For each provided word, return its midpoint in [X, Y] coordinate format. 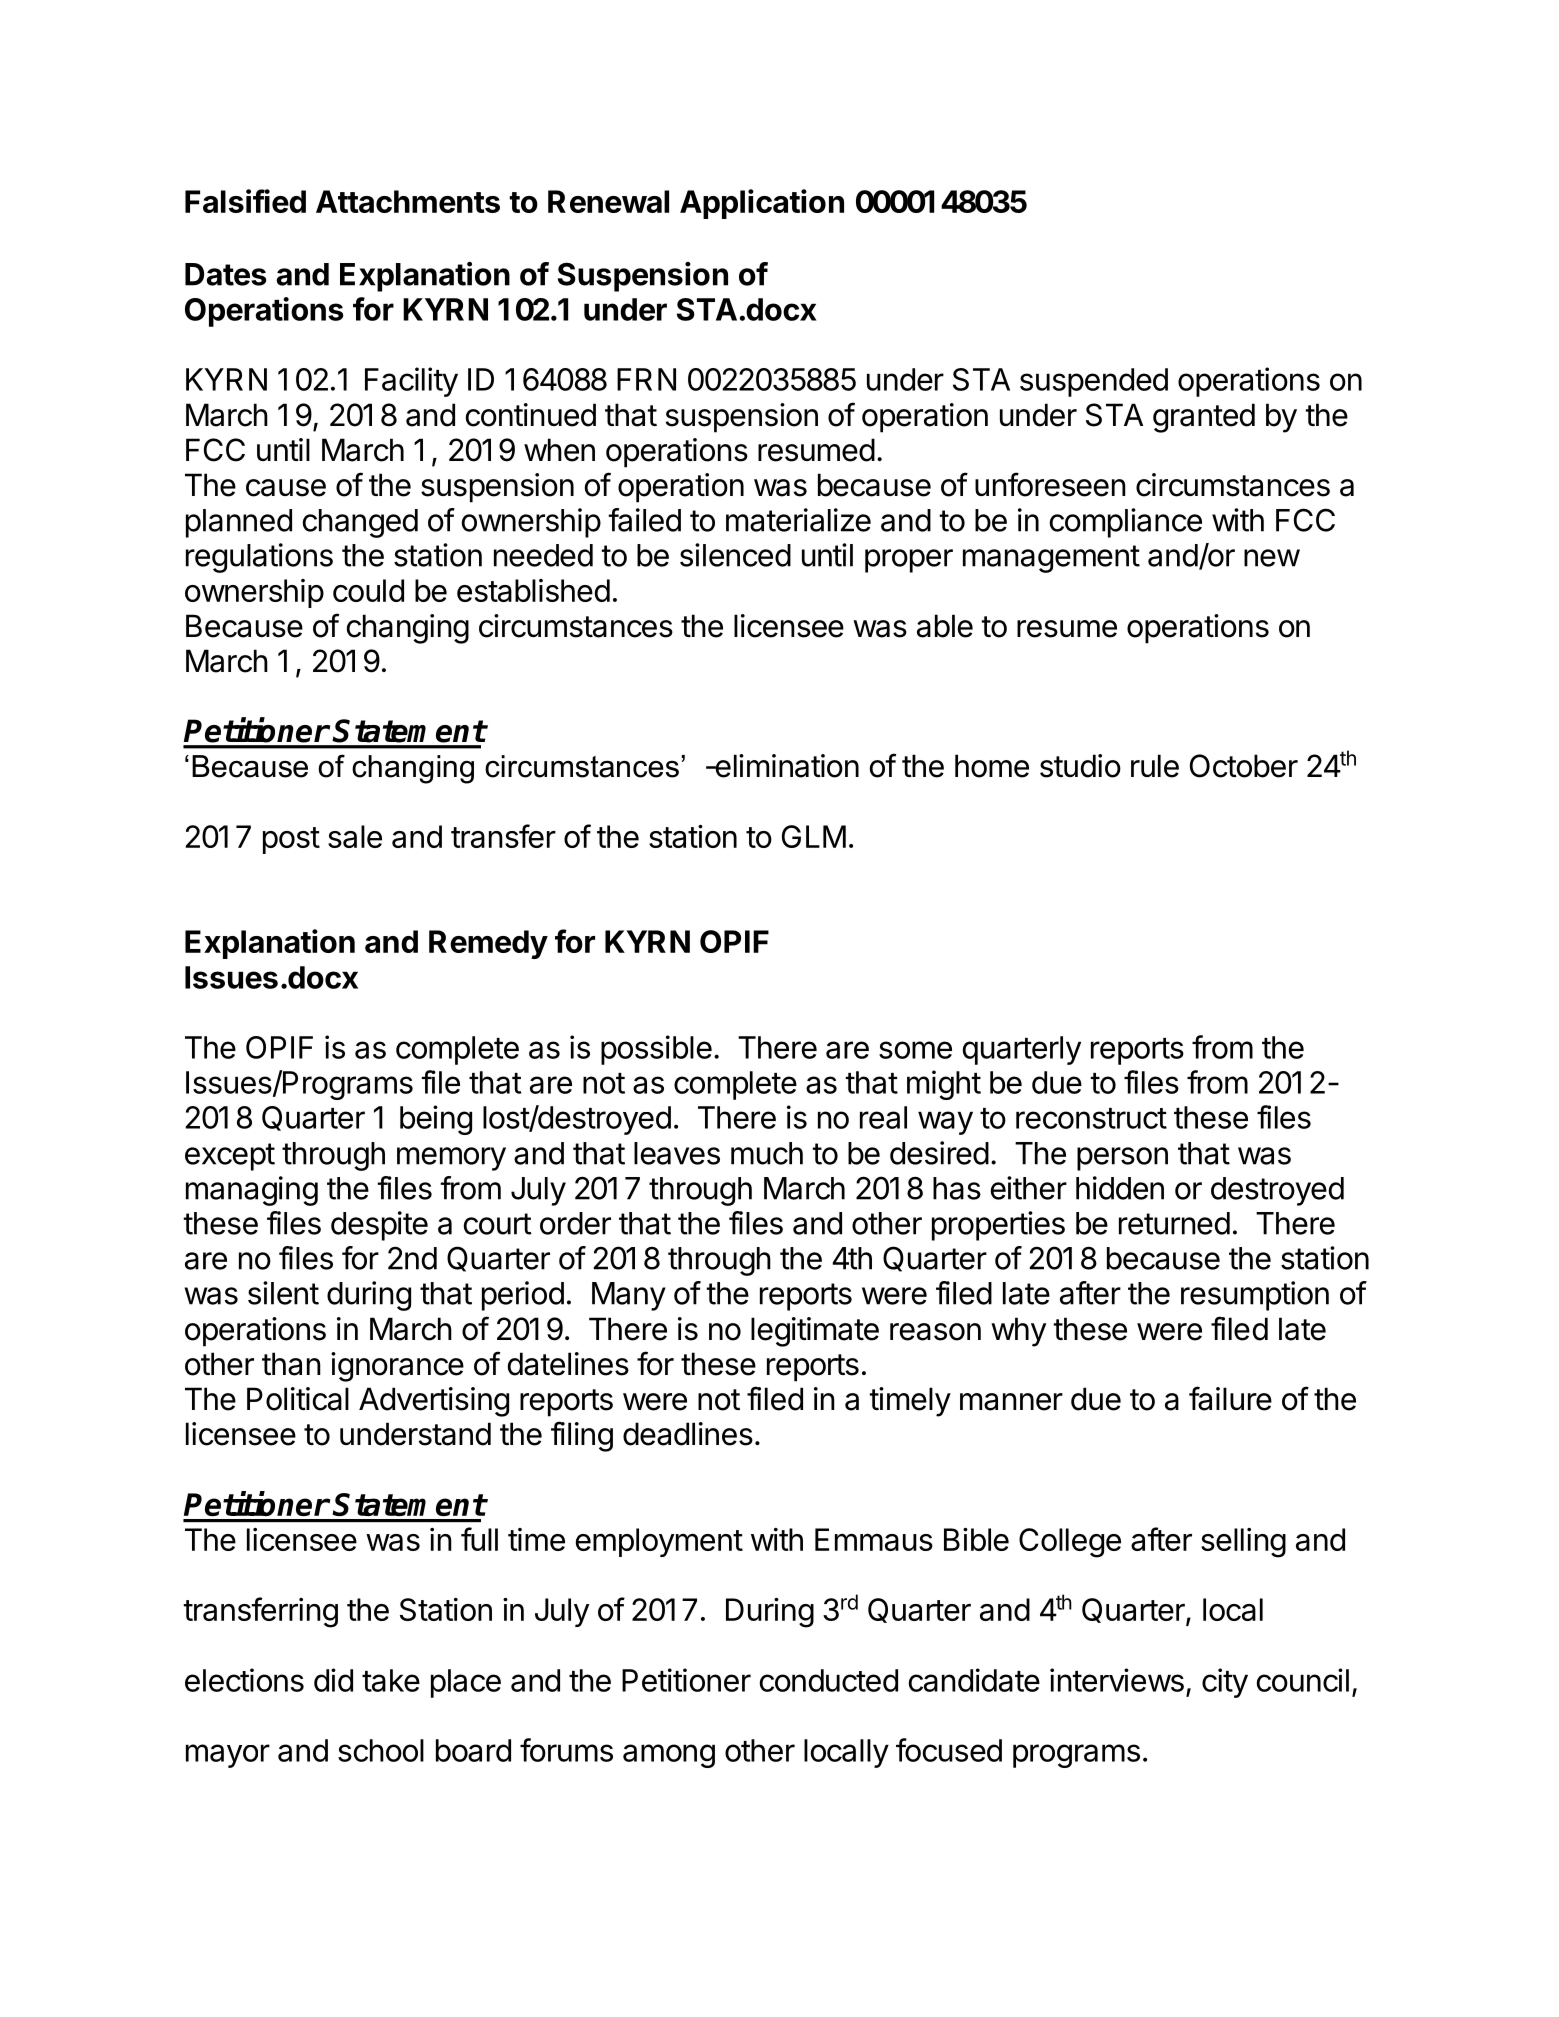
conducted [829, 1680]
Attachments [408, 201]
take [391, 1680]
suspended [1094, 382]
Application [762, 204]
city [1225, 1683]
